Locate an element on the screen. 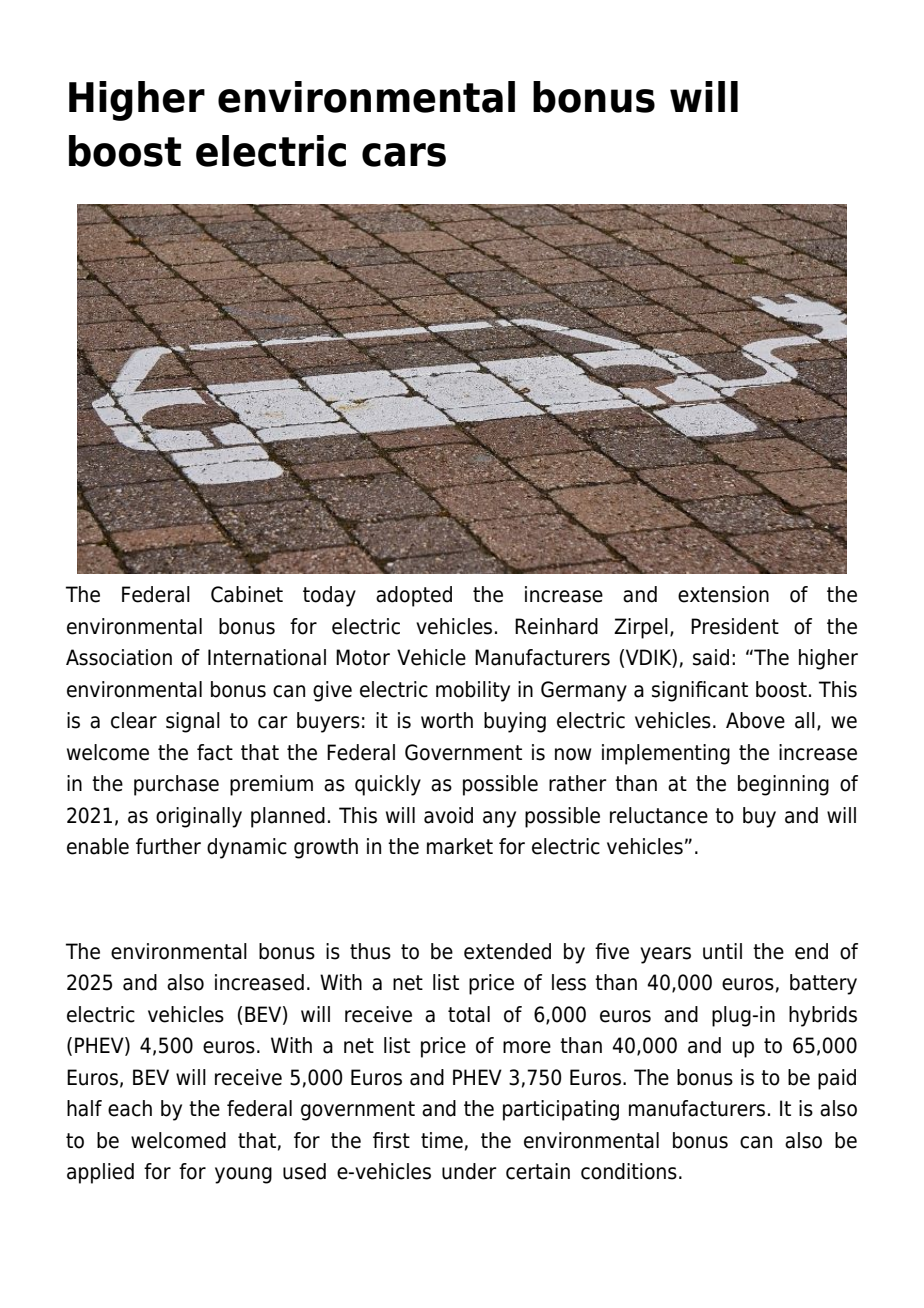 The width and height of the screenshot is (924, 1308). adopted is located at coordinates (414, 596).
